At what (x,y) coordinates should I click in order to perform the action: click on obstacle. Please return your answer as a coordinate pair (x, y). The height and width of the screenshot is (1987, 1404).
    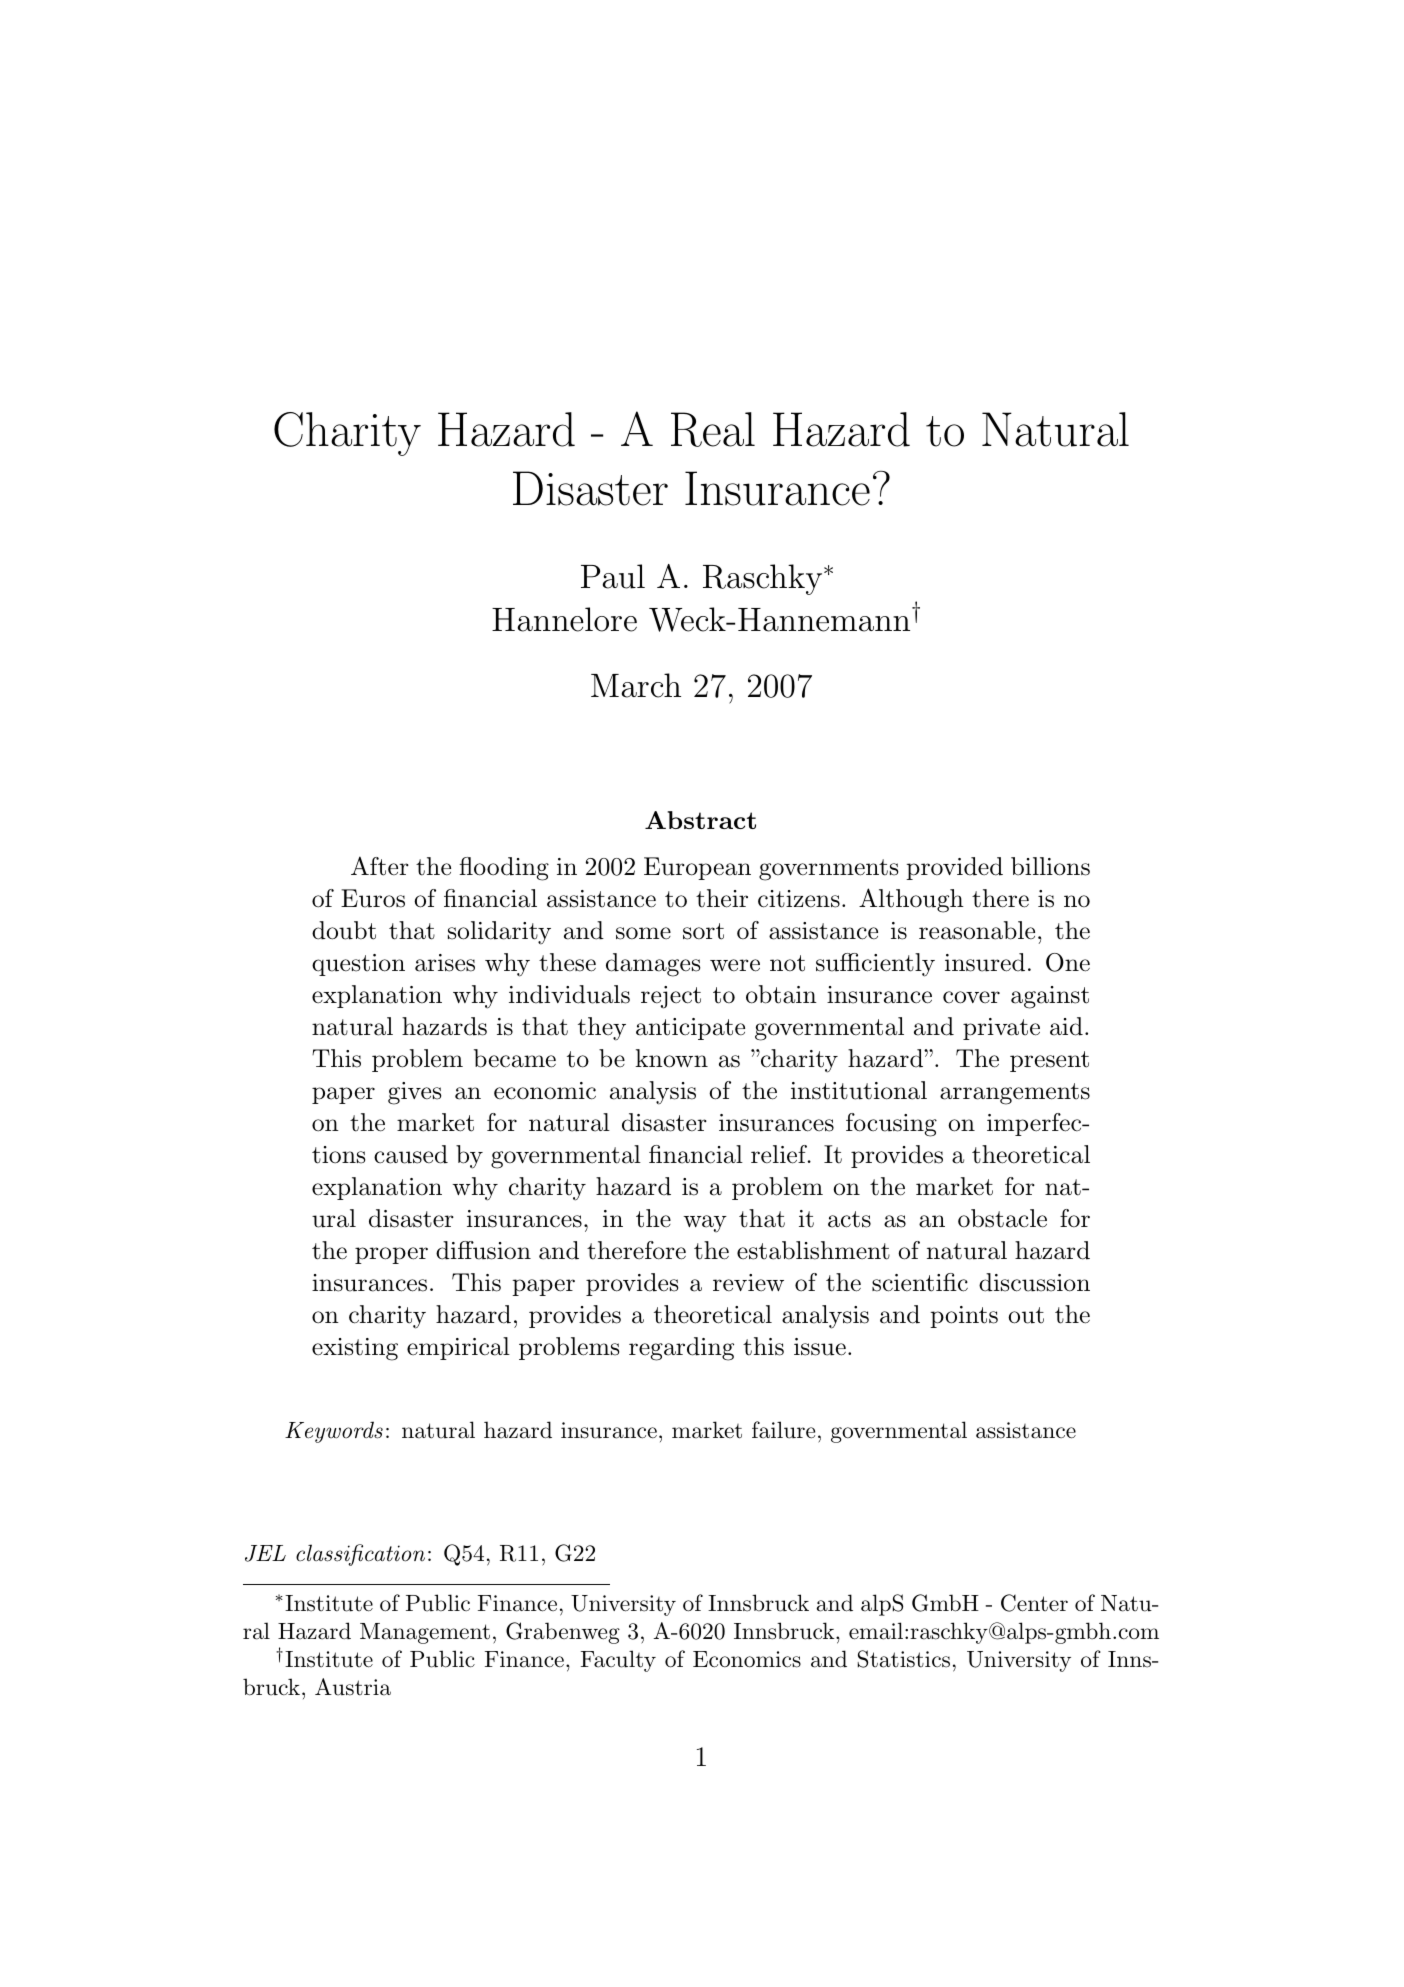
    Looking at the image, I should click on (1002, 1218).
